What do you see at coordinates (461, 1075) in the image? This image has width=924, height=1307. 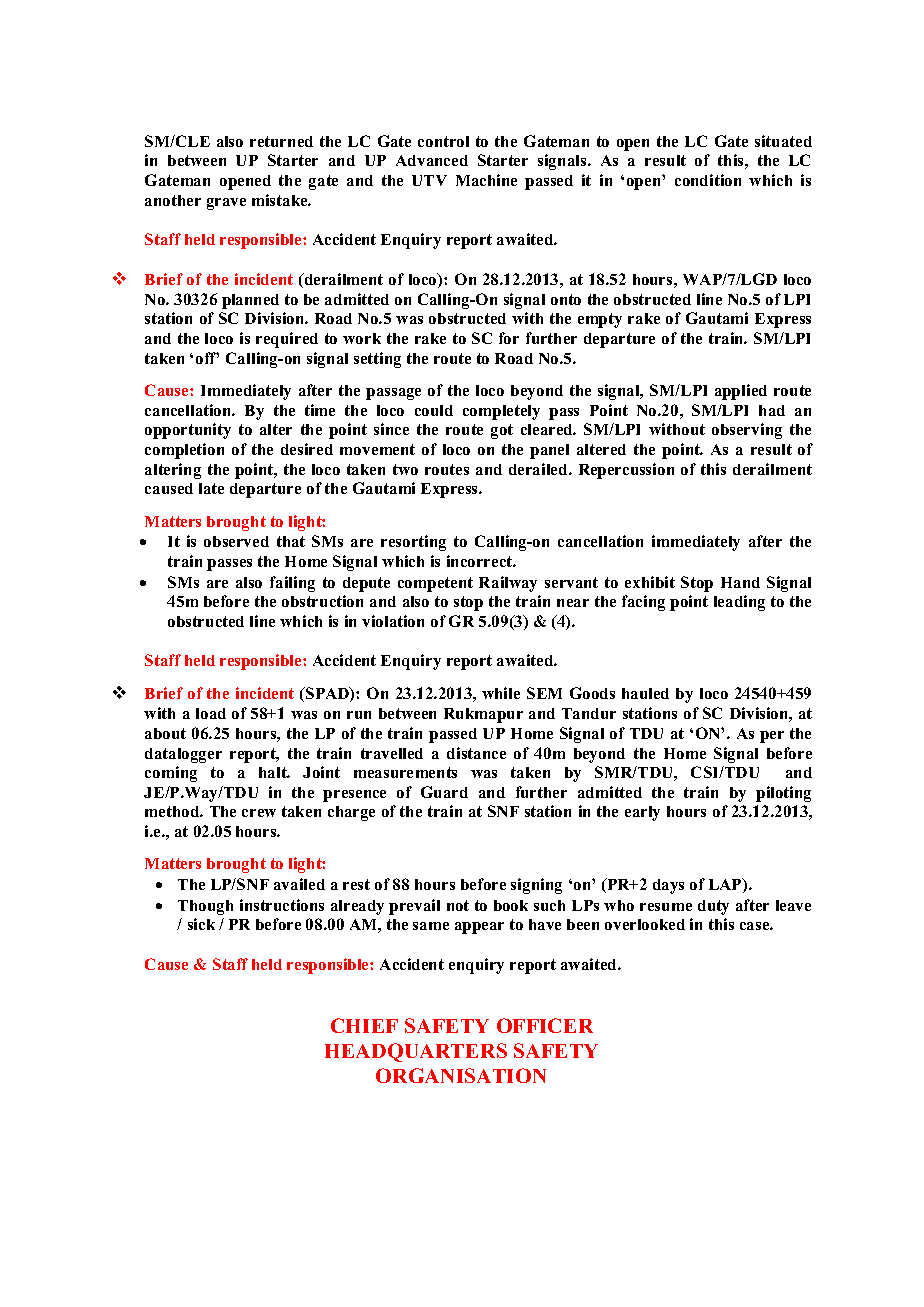 I see `ORGANISATION` at bounding box center [461, 1075].
